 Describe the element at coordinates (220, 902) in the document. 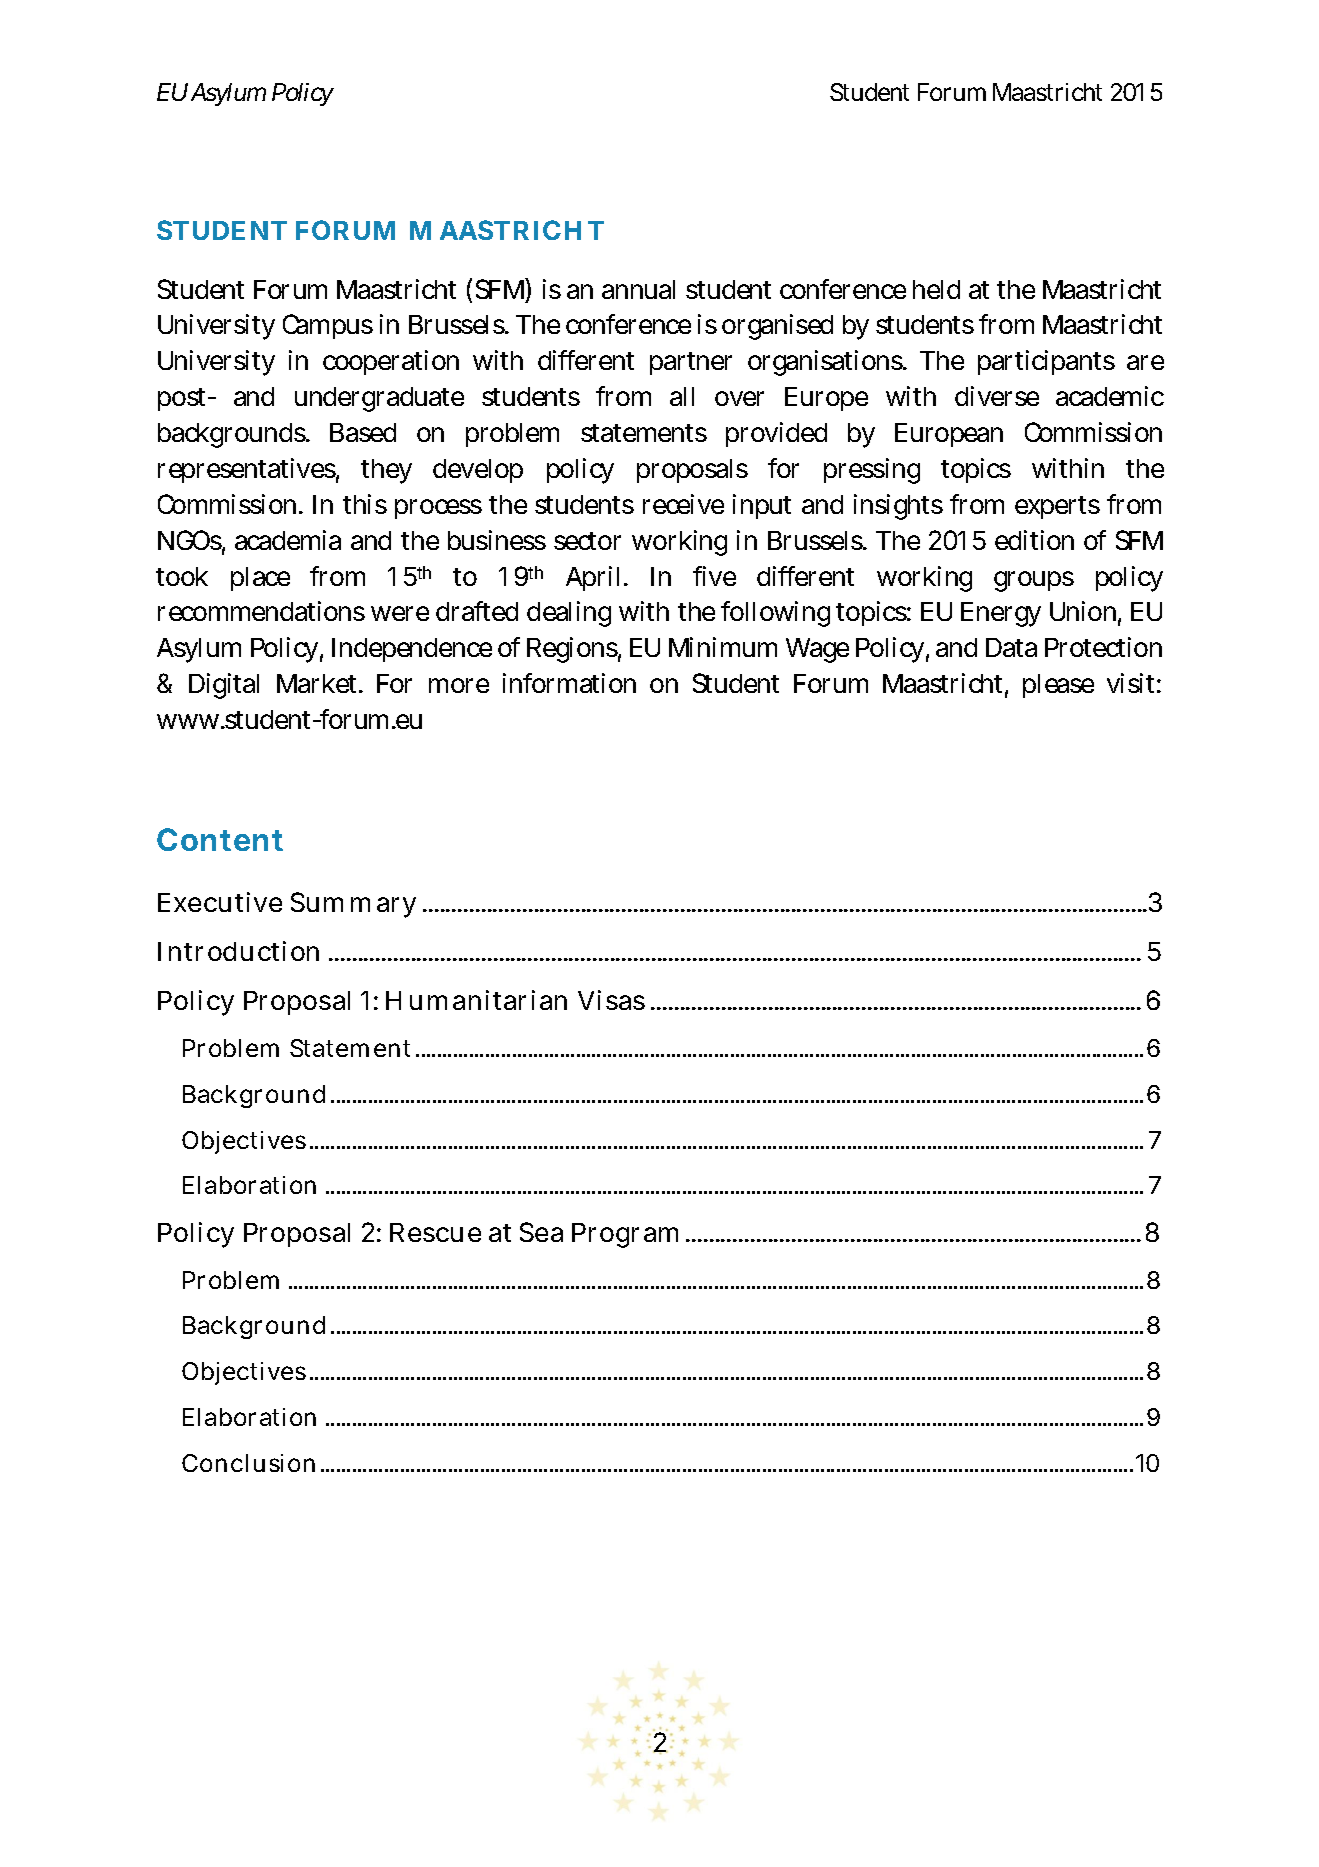

I see `Executive` at that location.
